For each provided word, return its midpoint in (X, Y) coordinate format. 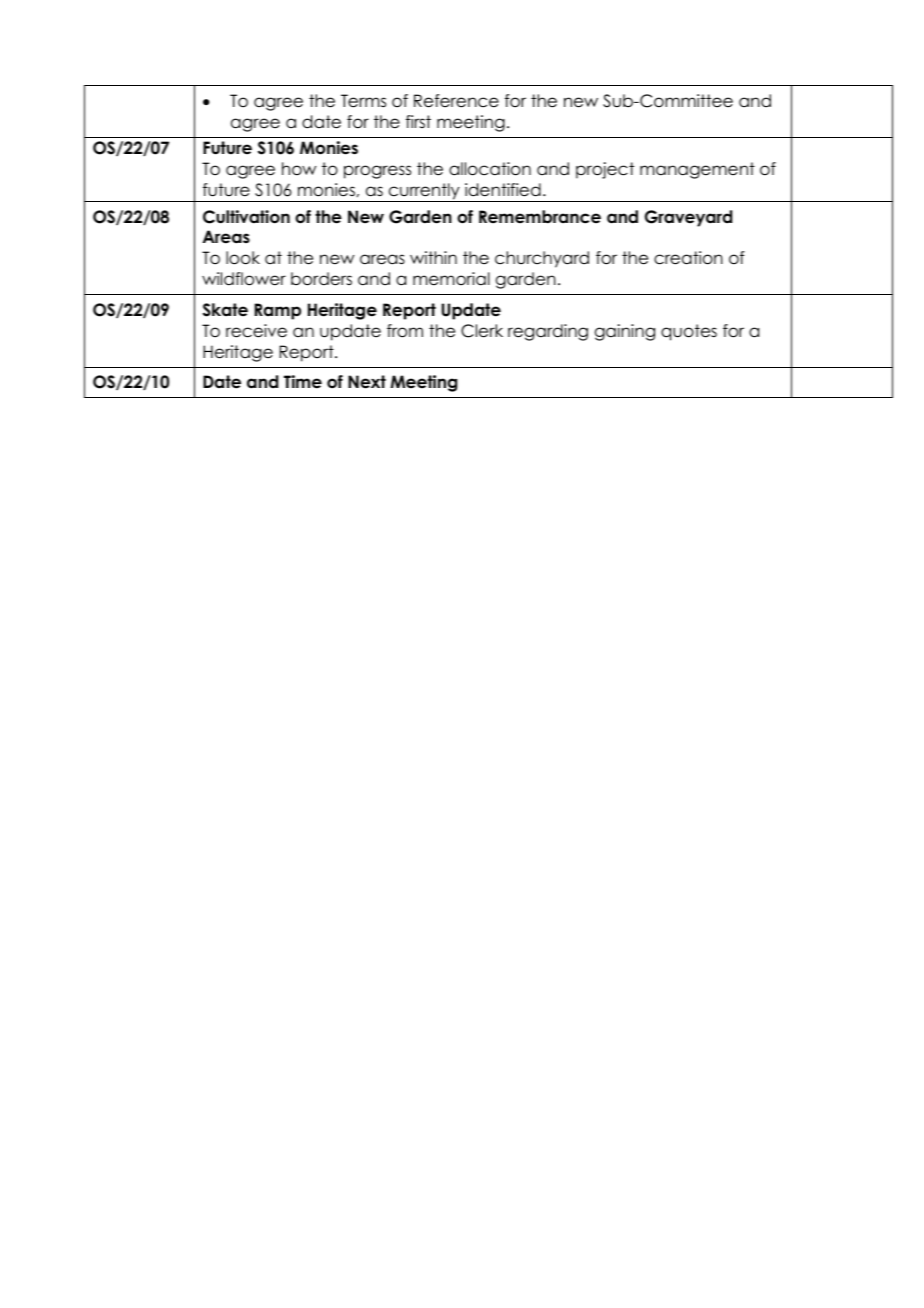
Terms (363, 101)
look (243, 258)
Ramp (278, 311)
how (299, 169)
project (605, 170)
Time (303, 382)
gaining (625, 332)
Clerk (482, 331)
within (433, 257)
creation (688, 258)
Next (367, 382)
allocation (490, 169)
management (697, 170)
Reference (456, 101)
